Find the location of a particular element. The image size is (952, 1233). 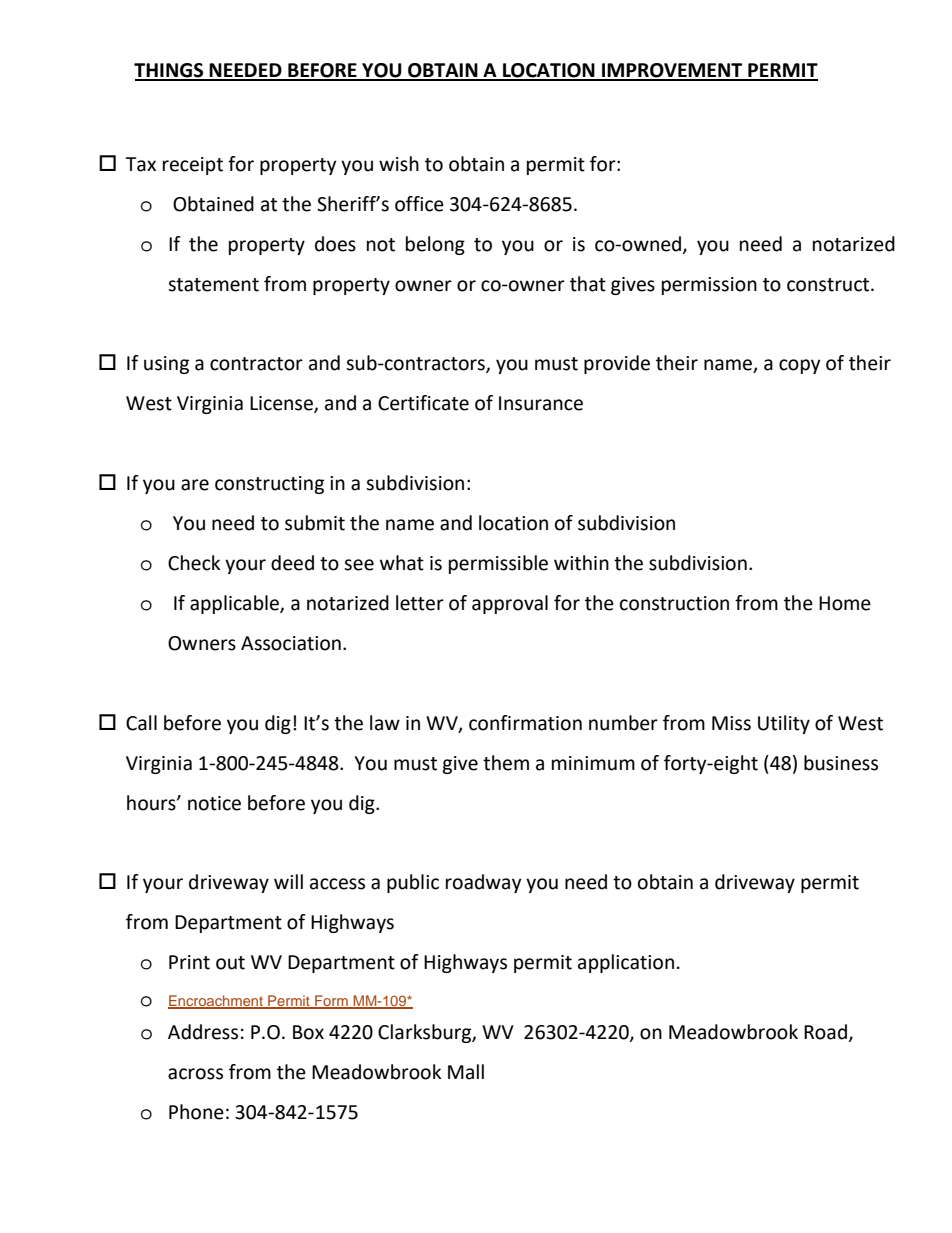

Utility is located at coordinates (784, 724).
